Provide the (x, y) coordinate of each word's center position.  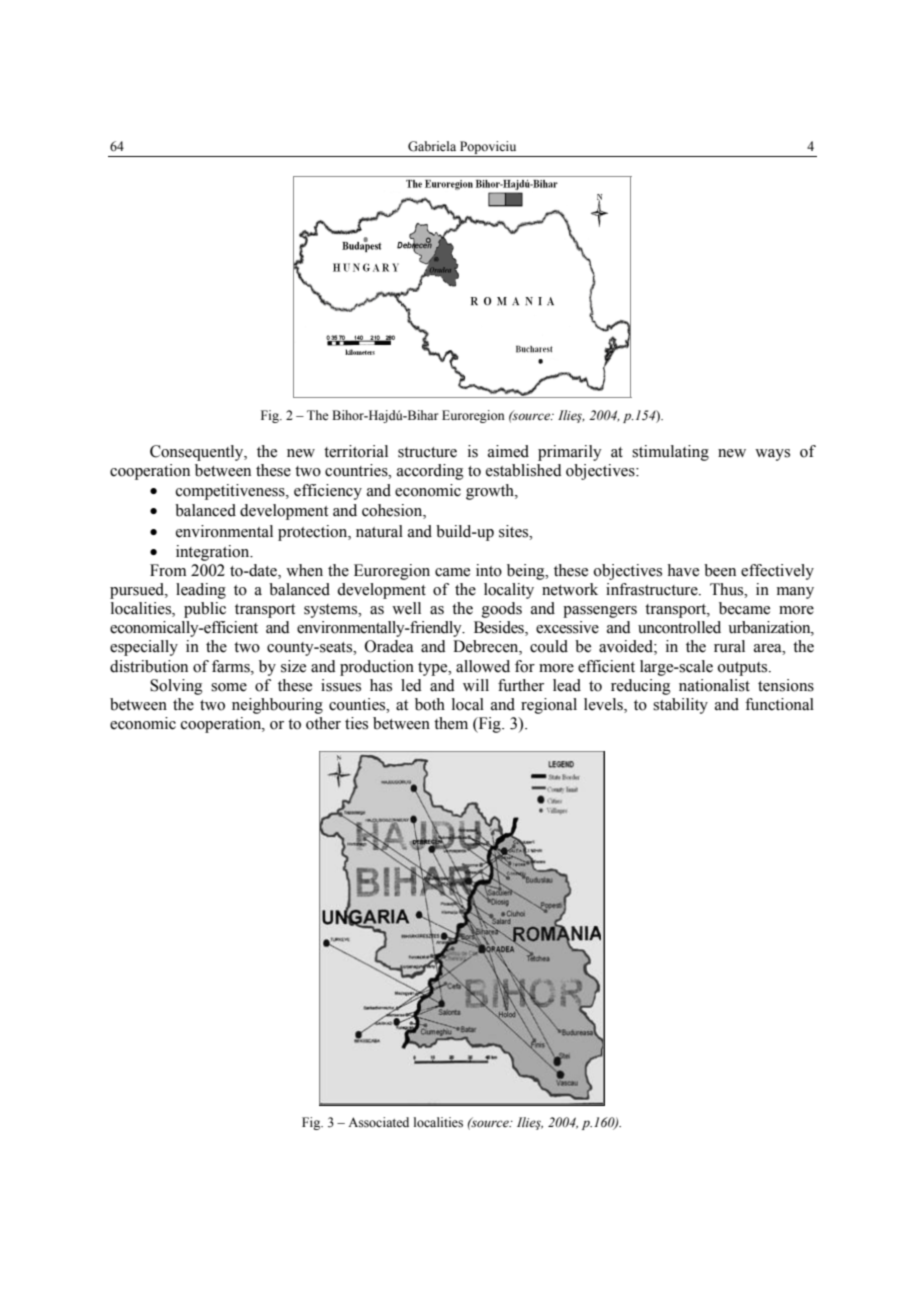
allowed (483, 666)
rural (729, 646)
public (205, 610)
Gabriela (432, 146)
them (451, 723)
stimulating (670, 453)
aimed (508, 451)
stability (680, 706)
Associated (378, 1122)
